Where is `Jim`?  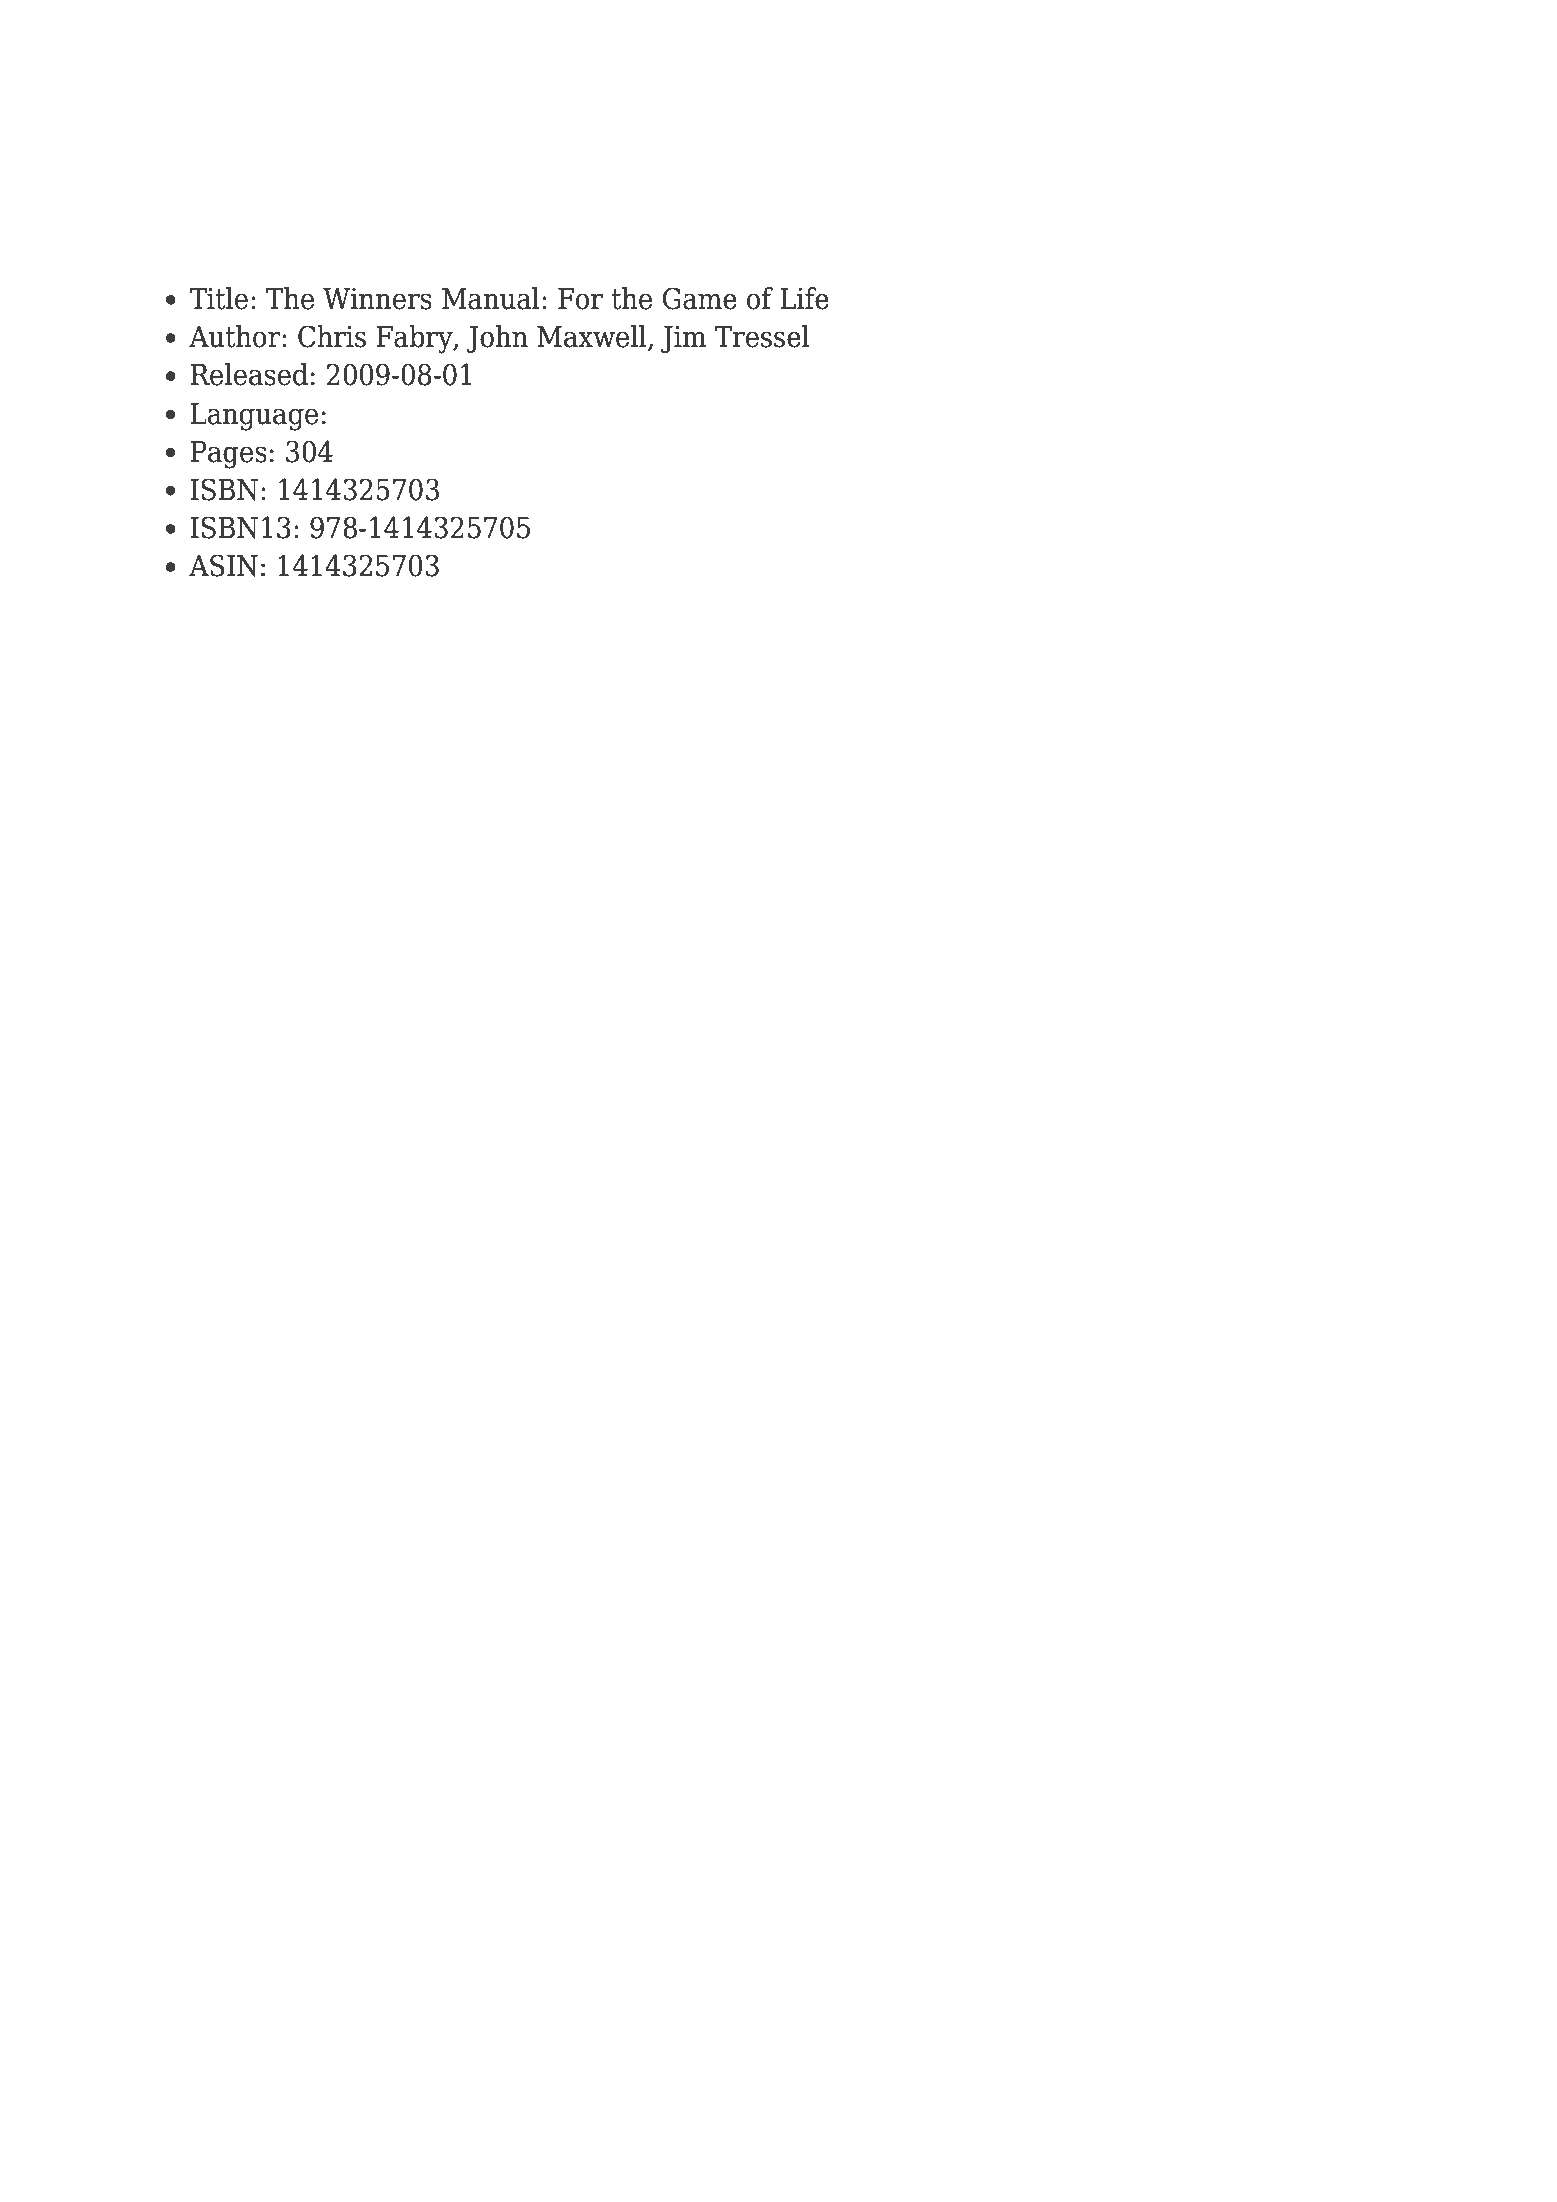 Jim is located at coordinates (683, 339).
